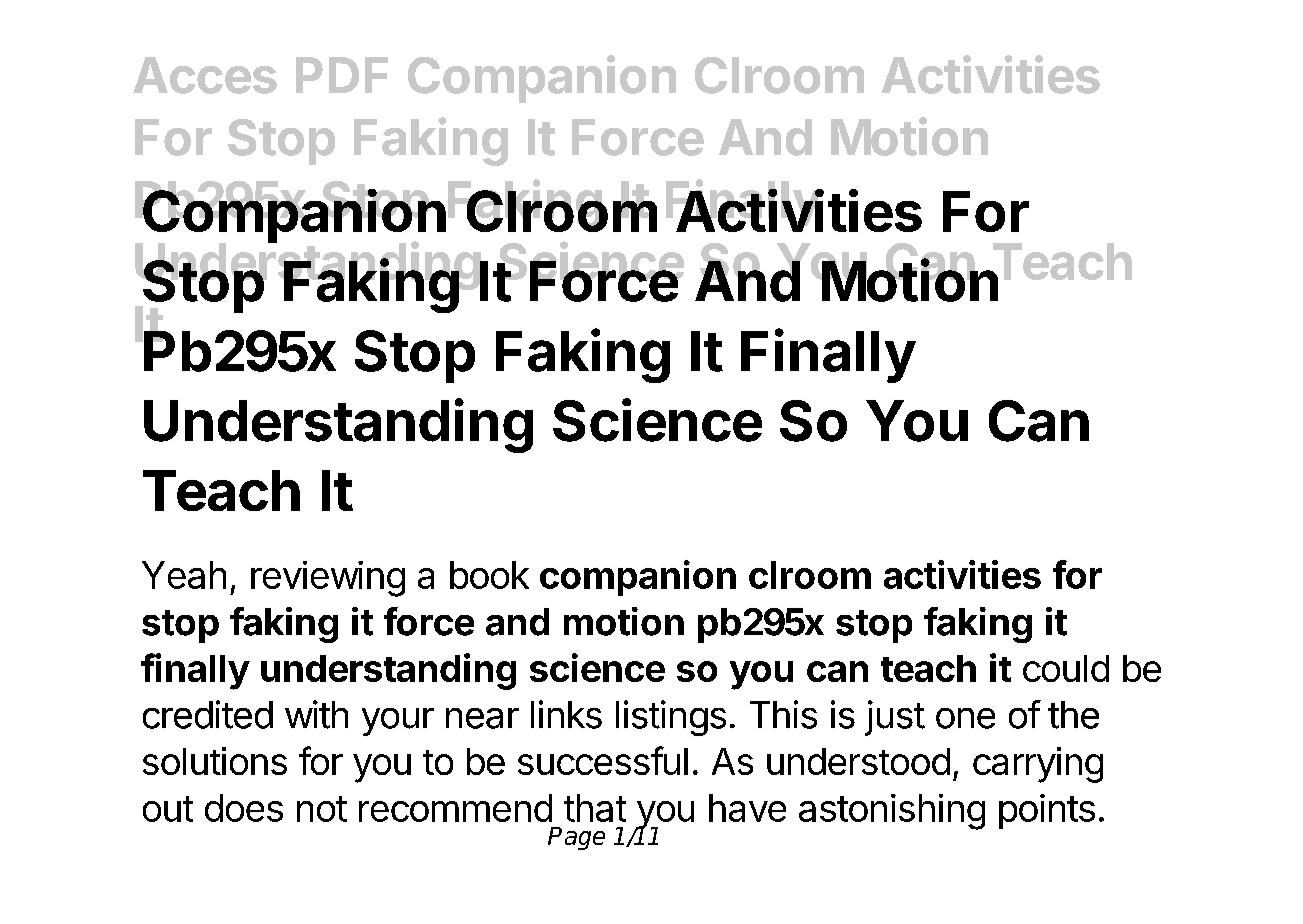 This screenshot has width=1303, height=924. I want to click on Acces, so click(205, 75).
